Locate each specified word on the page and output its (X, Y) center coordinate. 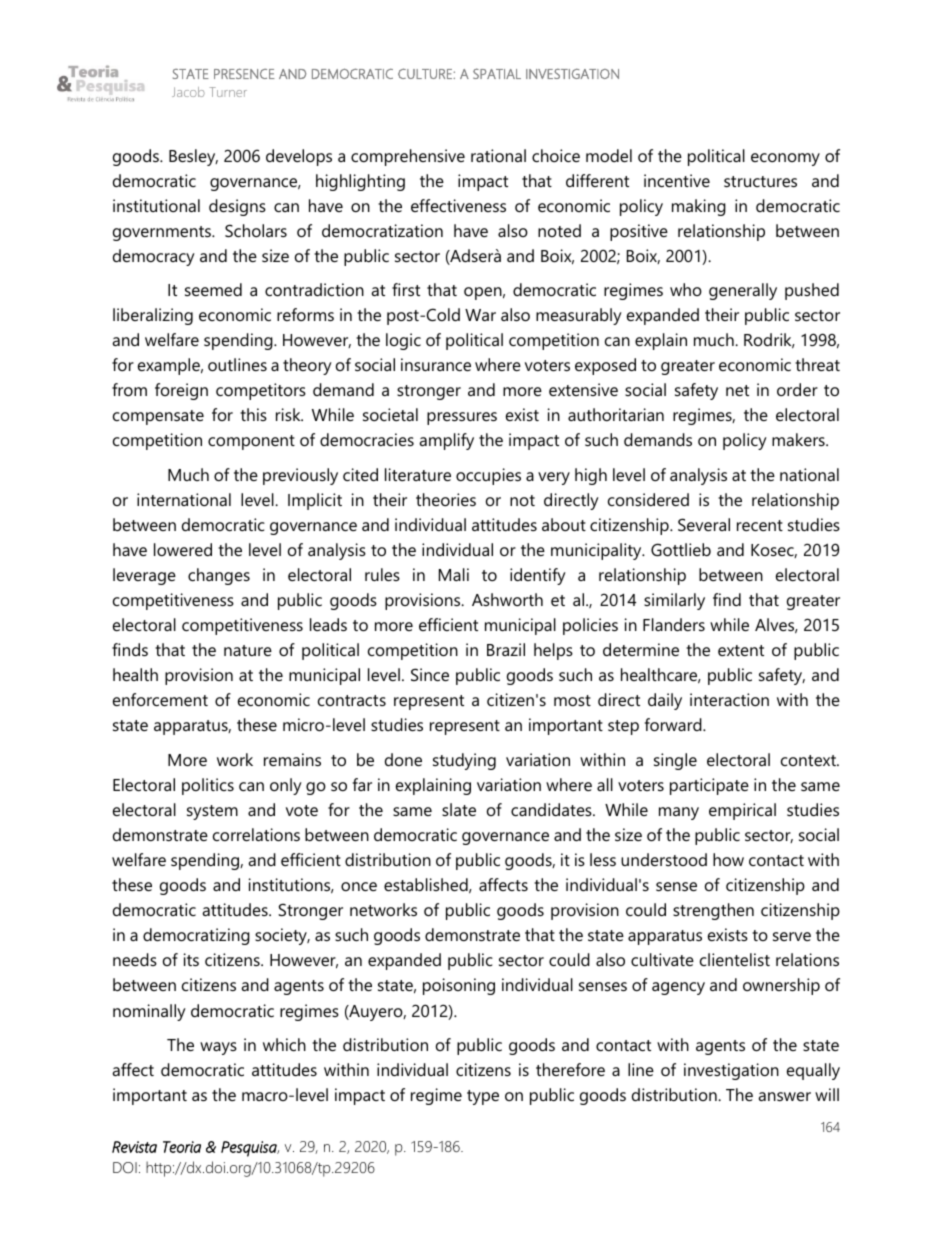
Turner (228, 92)
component (251, 442)
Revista (134, 1147)
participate (709, 786)
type (483, 1097)
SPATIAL (497, 73)
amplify (446, 441)
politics (208, 786)
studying (464, 761)
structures (760, 181)
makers (799, 439)
